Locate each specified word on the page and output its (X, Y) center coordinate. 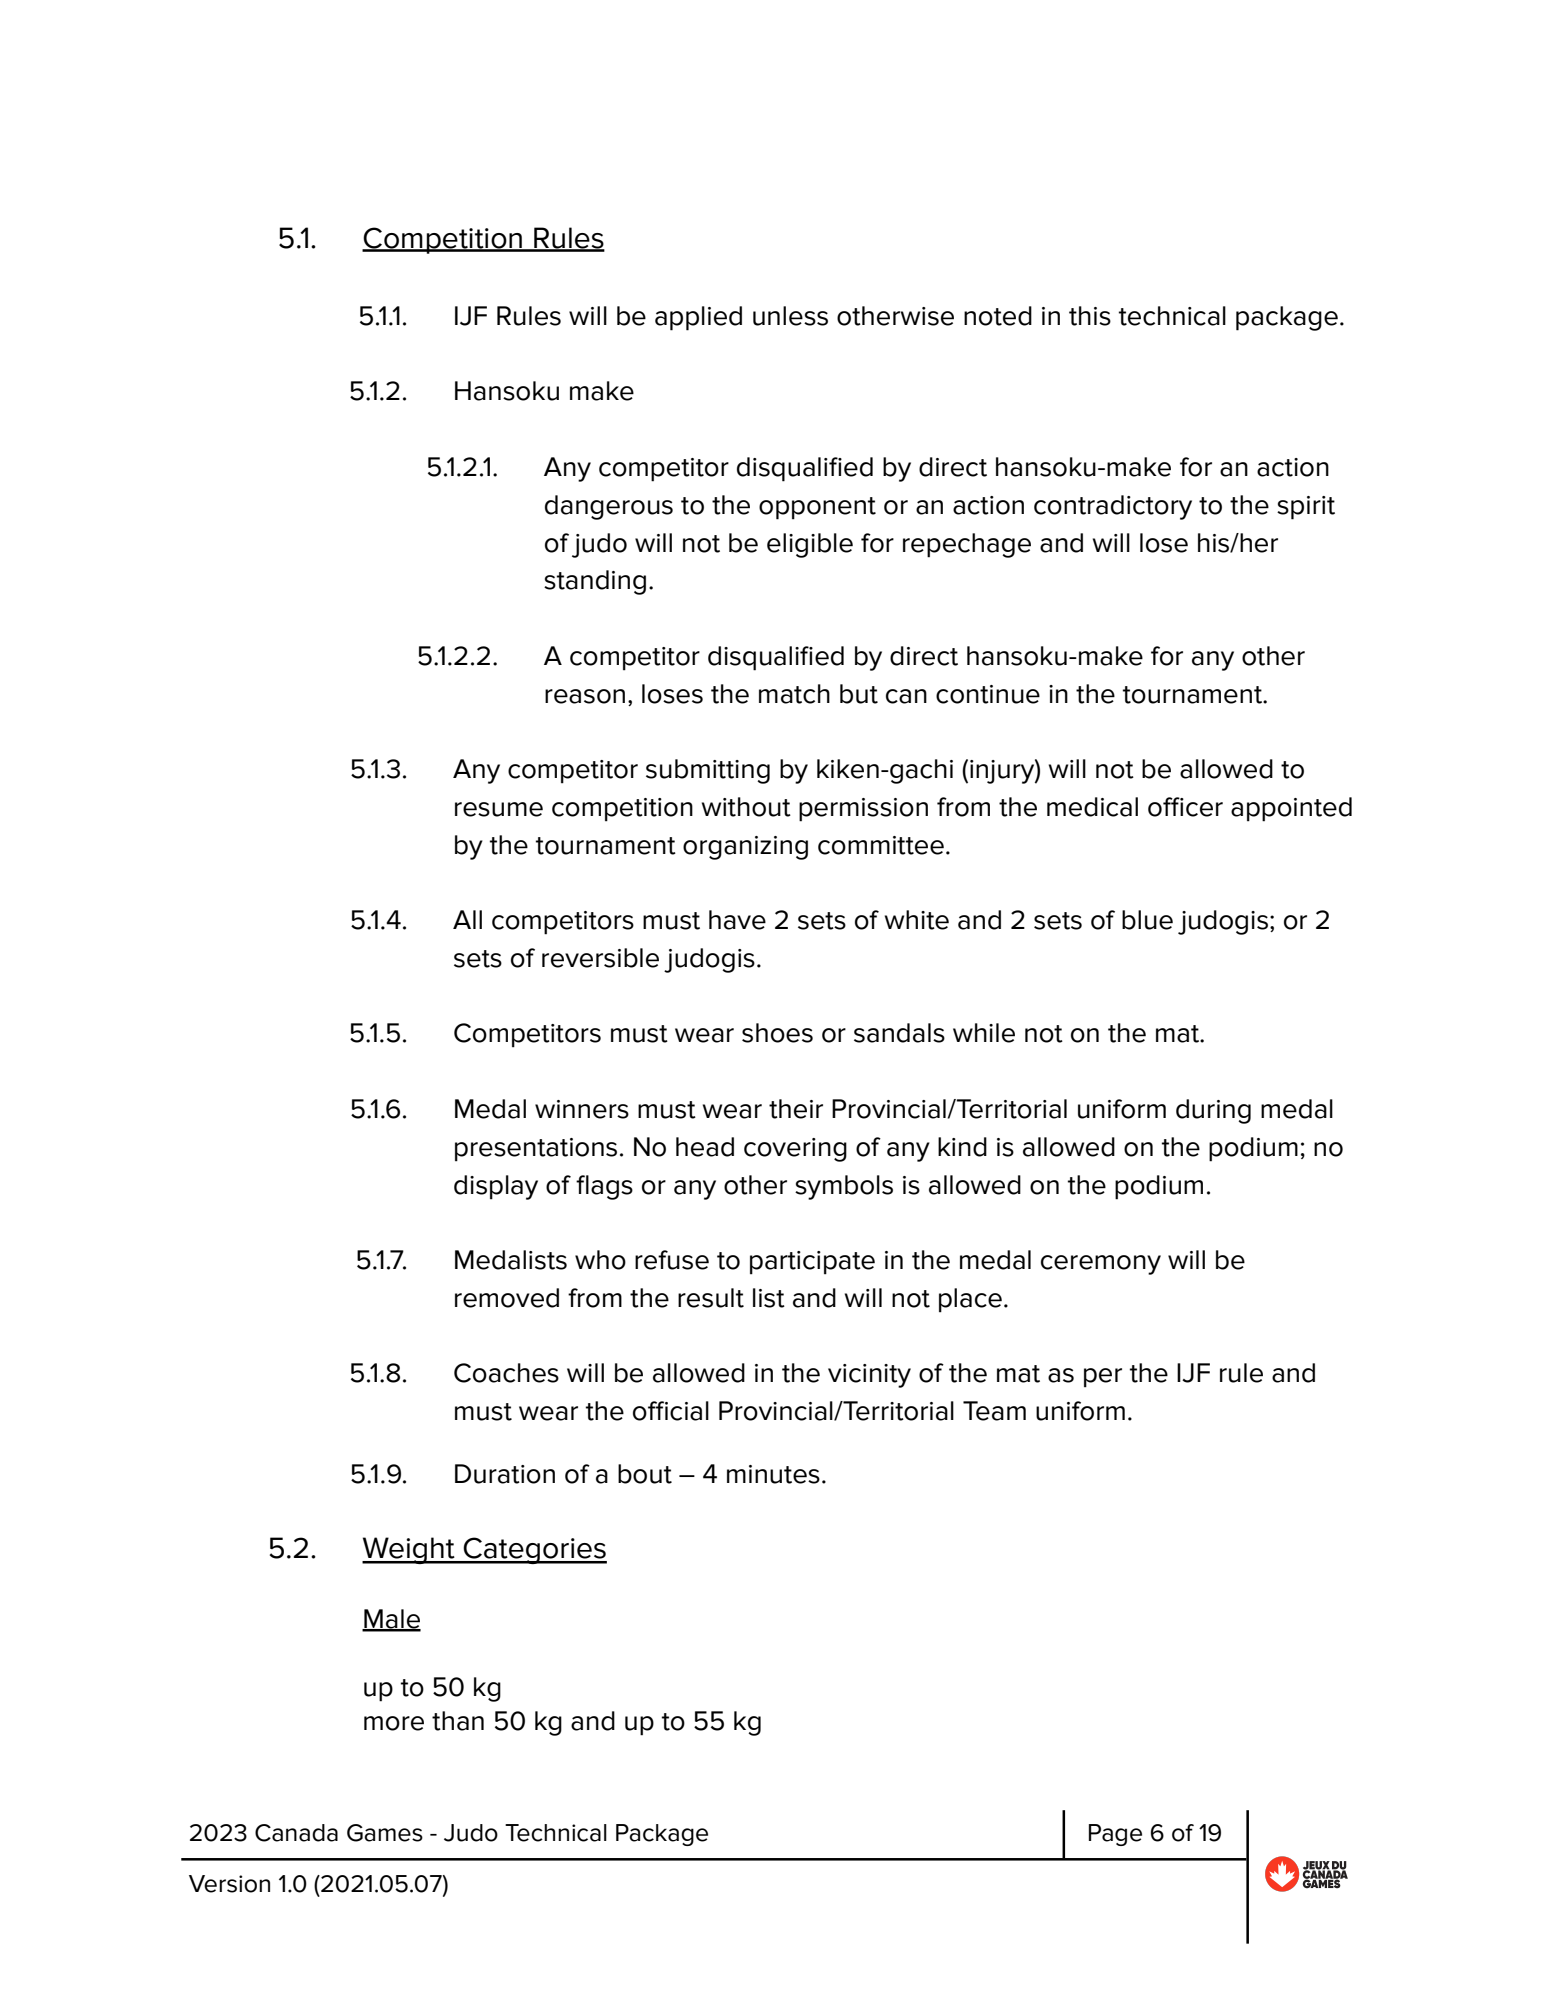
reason (585, 696)
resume (499, 809)
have (737, 920)
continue (988, 694)
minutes (773, 1474)
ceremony (1101, 1265)
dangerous (609, 507)
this (1090, 316)
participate (812, 1263)
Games (385, 1833)
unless (790, 316)
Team (994, 1411)
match (794, 694)
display (496, 1187)
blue (1147, 920)
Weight (409, 1550)
